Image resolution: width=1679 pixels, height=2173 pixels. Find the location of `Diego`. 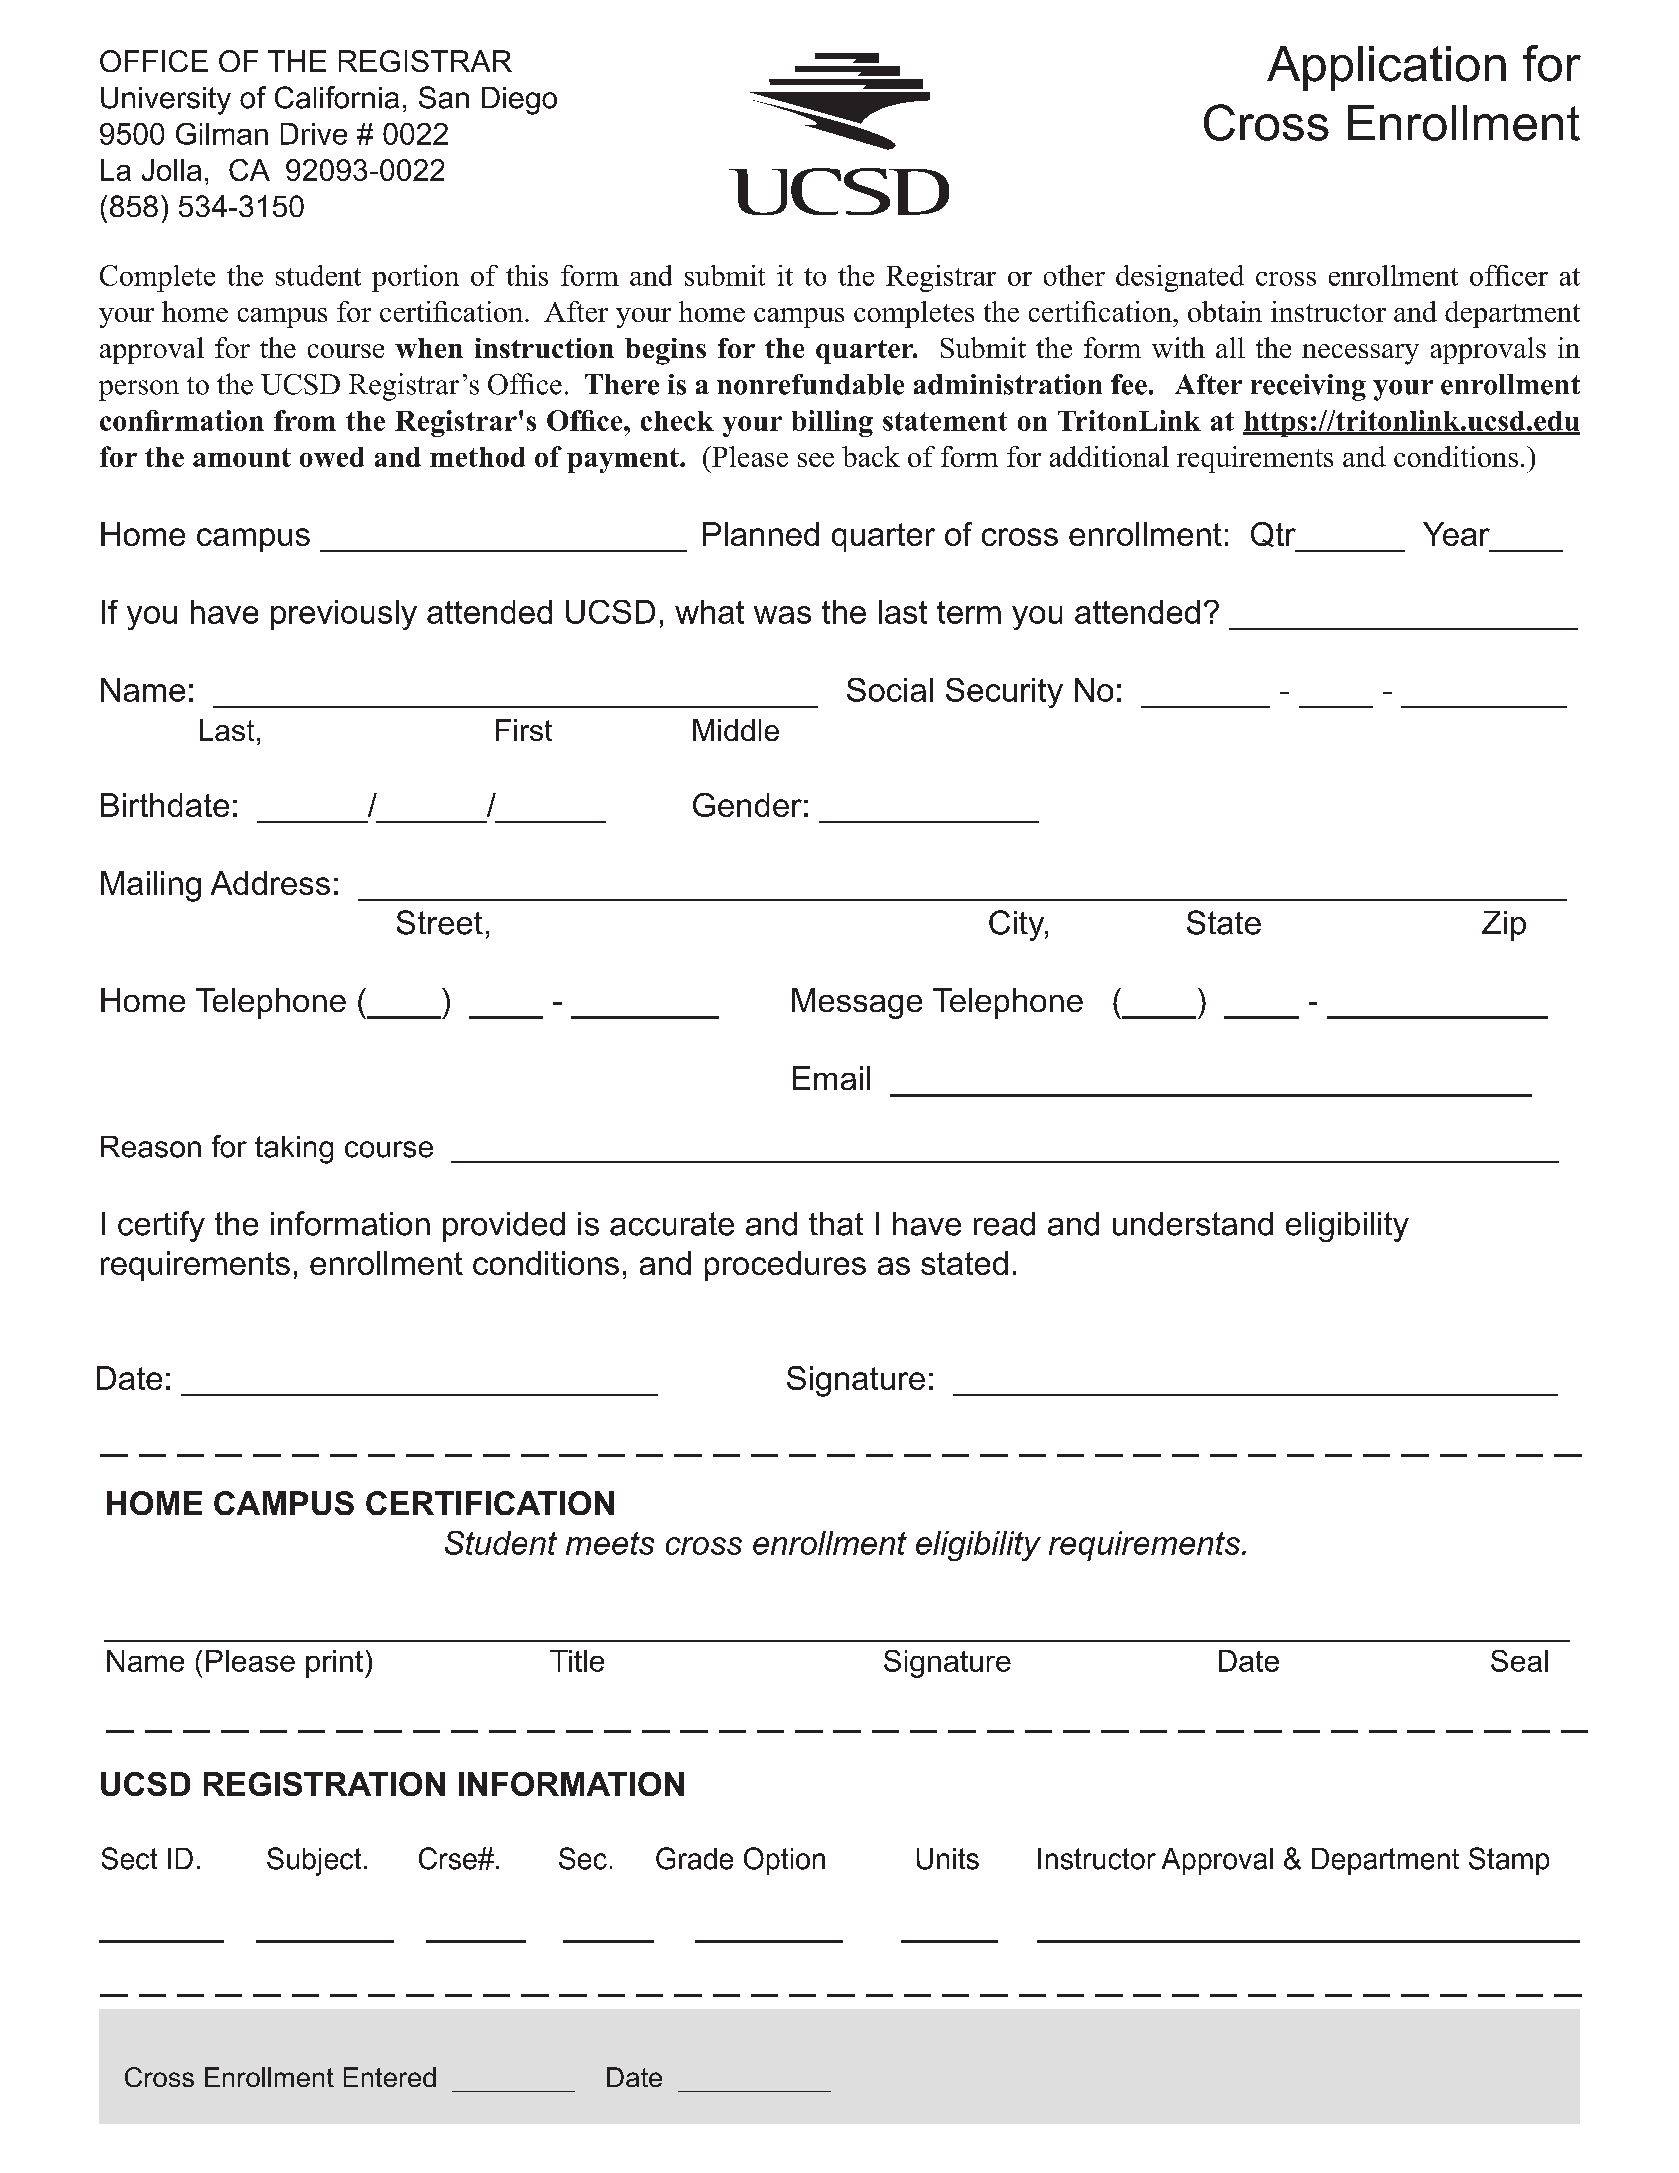

Diego is located at coordinates (519, 101).
